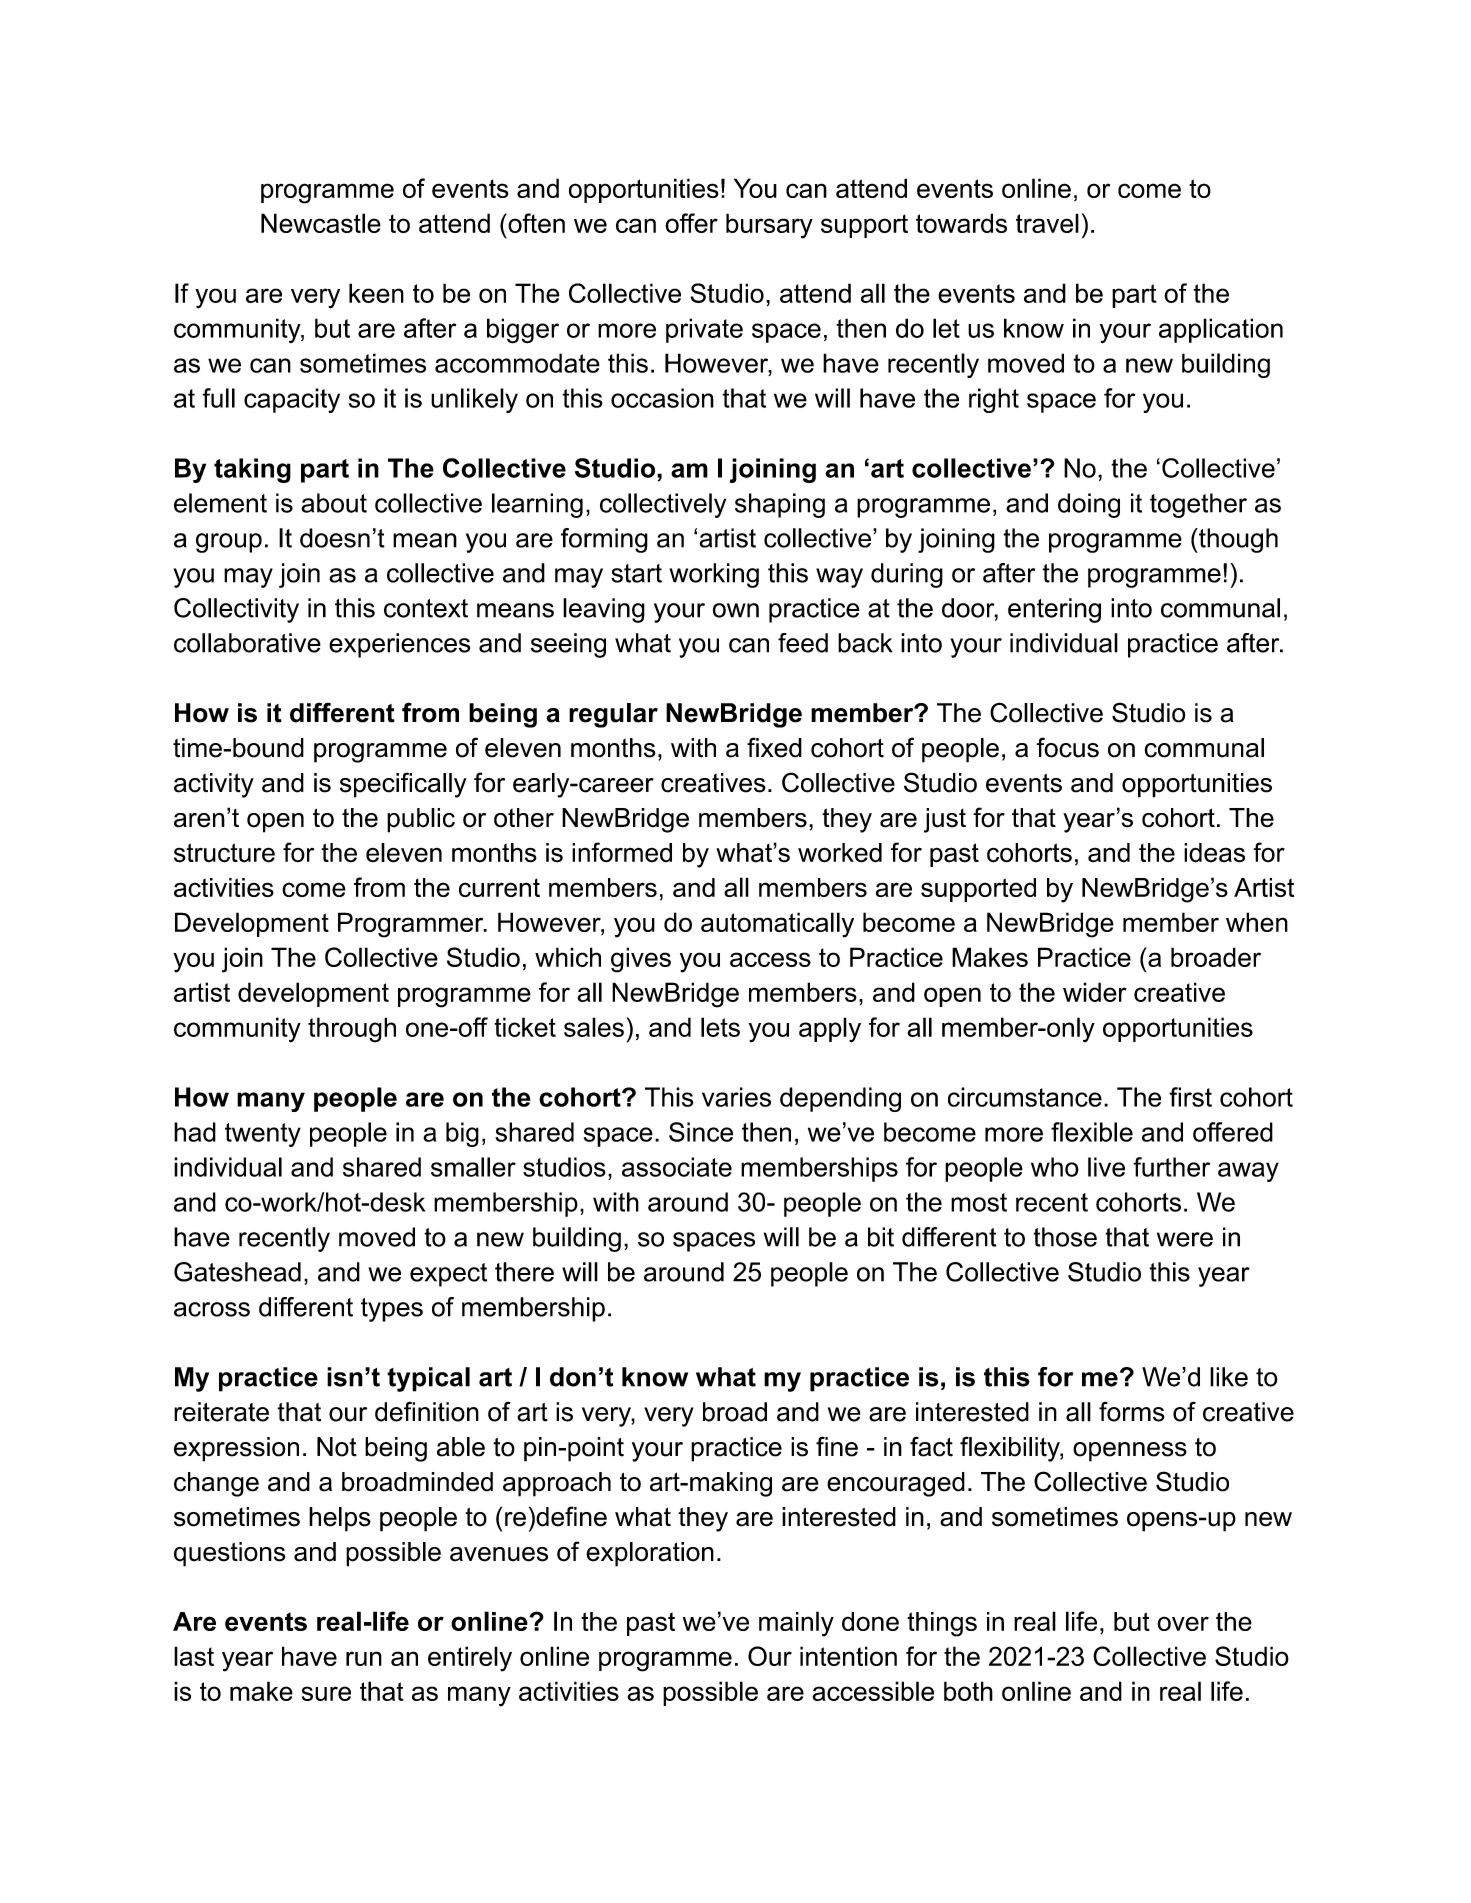 The height and width of the page is (1903, 1471). What do you see at coordinates (881, 1237) in the page?
I see `bit` at bounding box center [881, 1237].
